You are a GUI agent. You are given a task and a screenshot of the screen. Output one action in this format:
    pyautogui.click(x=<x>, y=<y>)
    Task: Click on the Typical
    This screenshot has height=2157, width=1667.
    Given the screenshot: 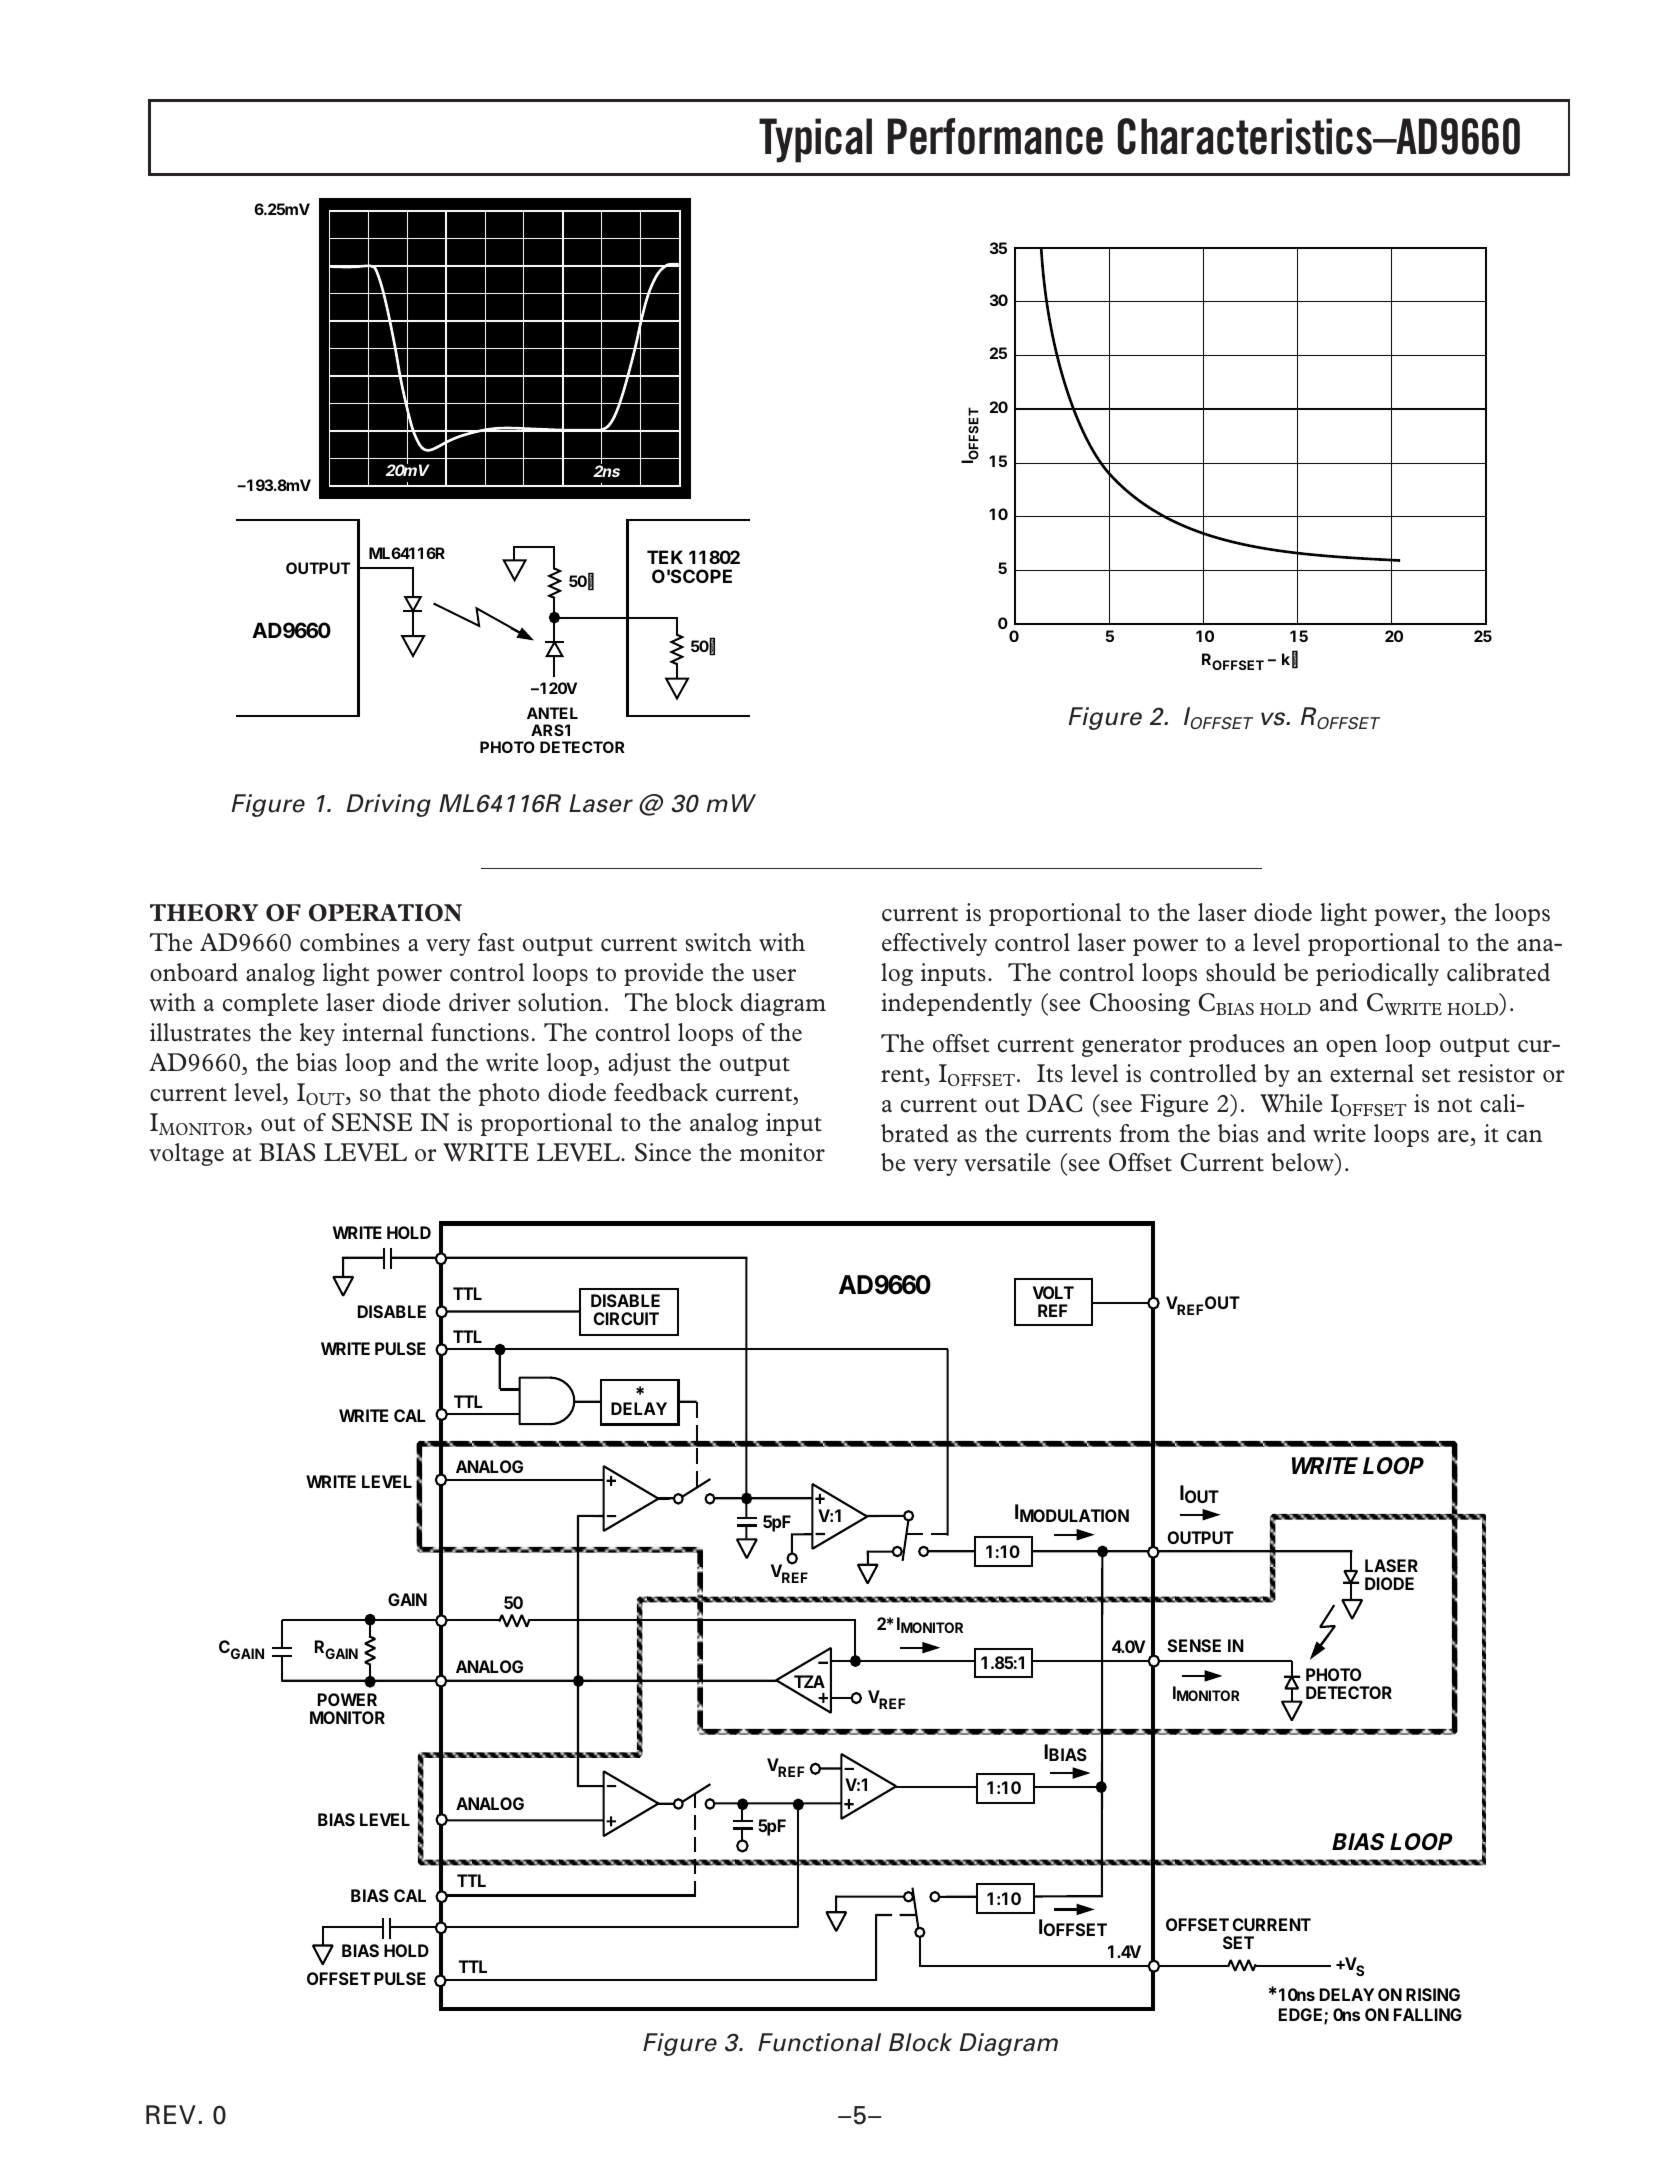 What is the action you would take?
    pyautogui.click(x=815, y=140)
